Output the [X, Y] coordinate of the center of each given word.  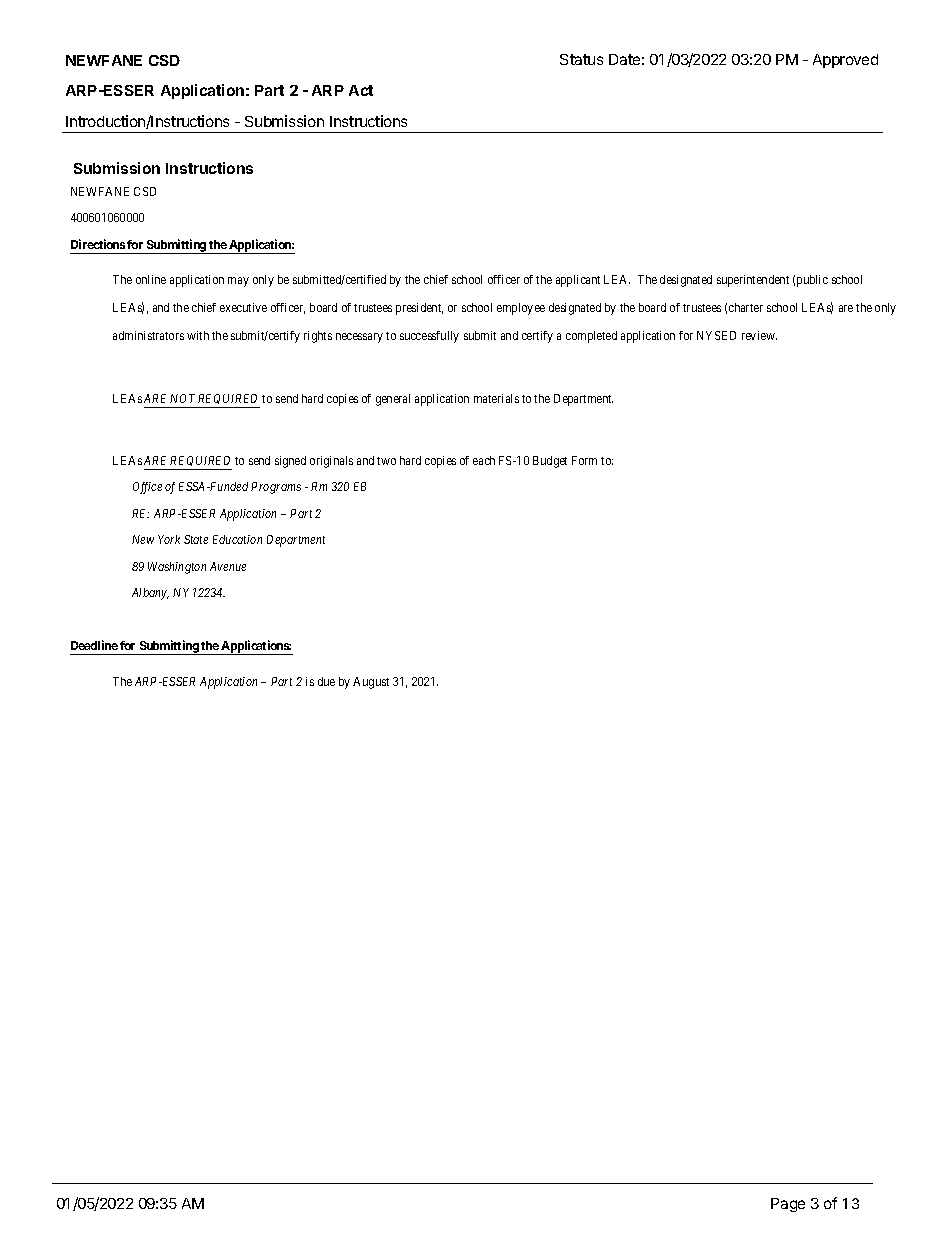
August [371, 683]
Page [788, 1205]
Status [581, 59]
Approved [845, 61]
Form [584, 460]
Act [361, 90]
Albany [150, 594]
